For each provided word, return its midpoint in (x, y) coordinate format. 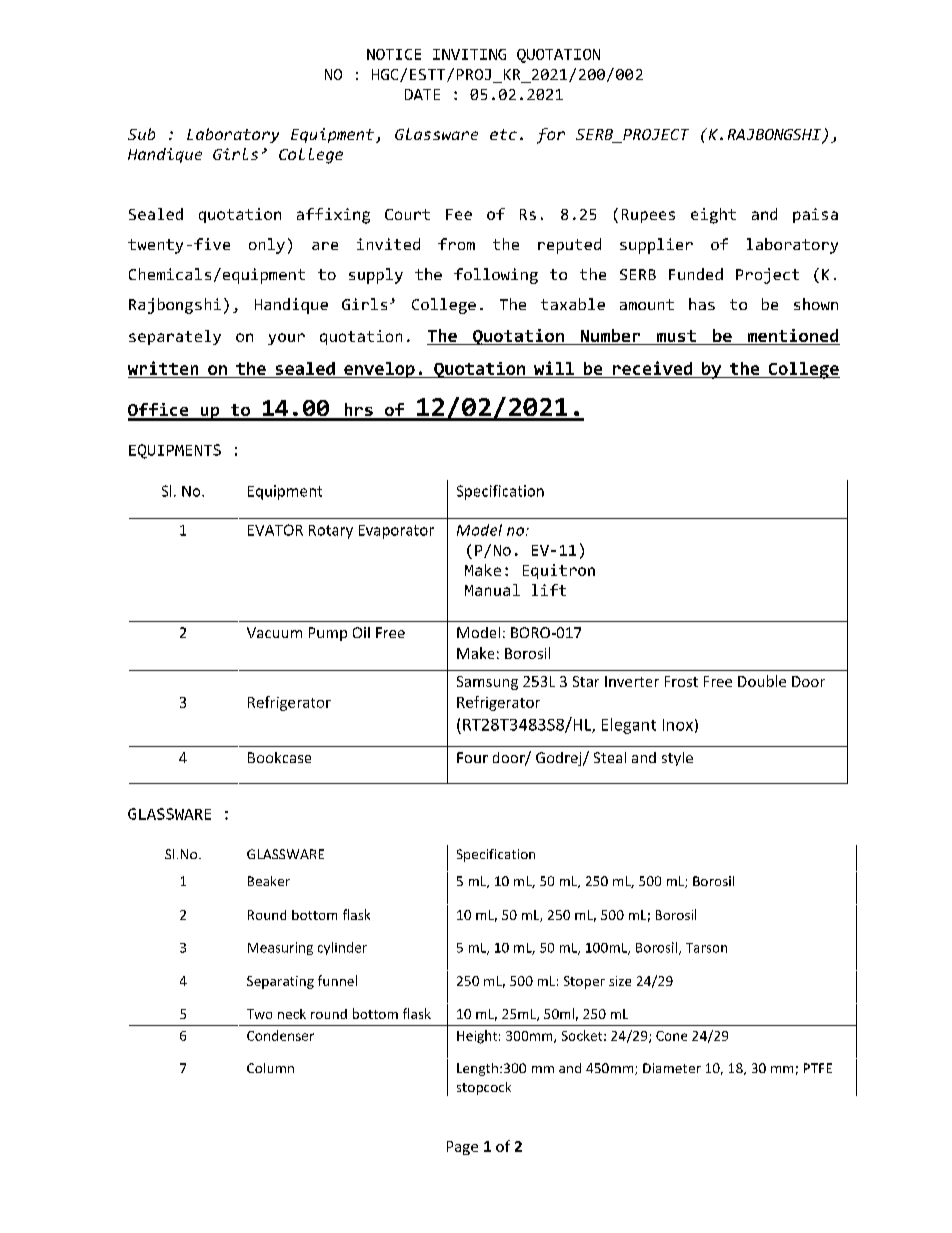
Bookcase (279, 757)
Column (270, 1068)
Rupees (648, 216)
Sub (141, 134)
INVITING (469, 54)
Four (472, 757)
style (677, 759)
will (554, 368)
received (652, 368)
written (163, 368)
